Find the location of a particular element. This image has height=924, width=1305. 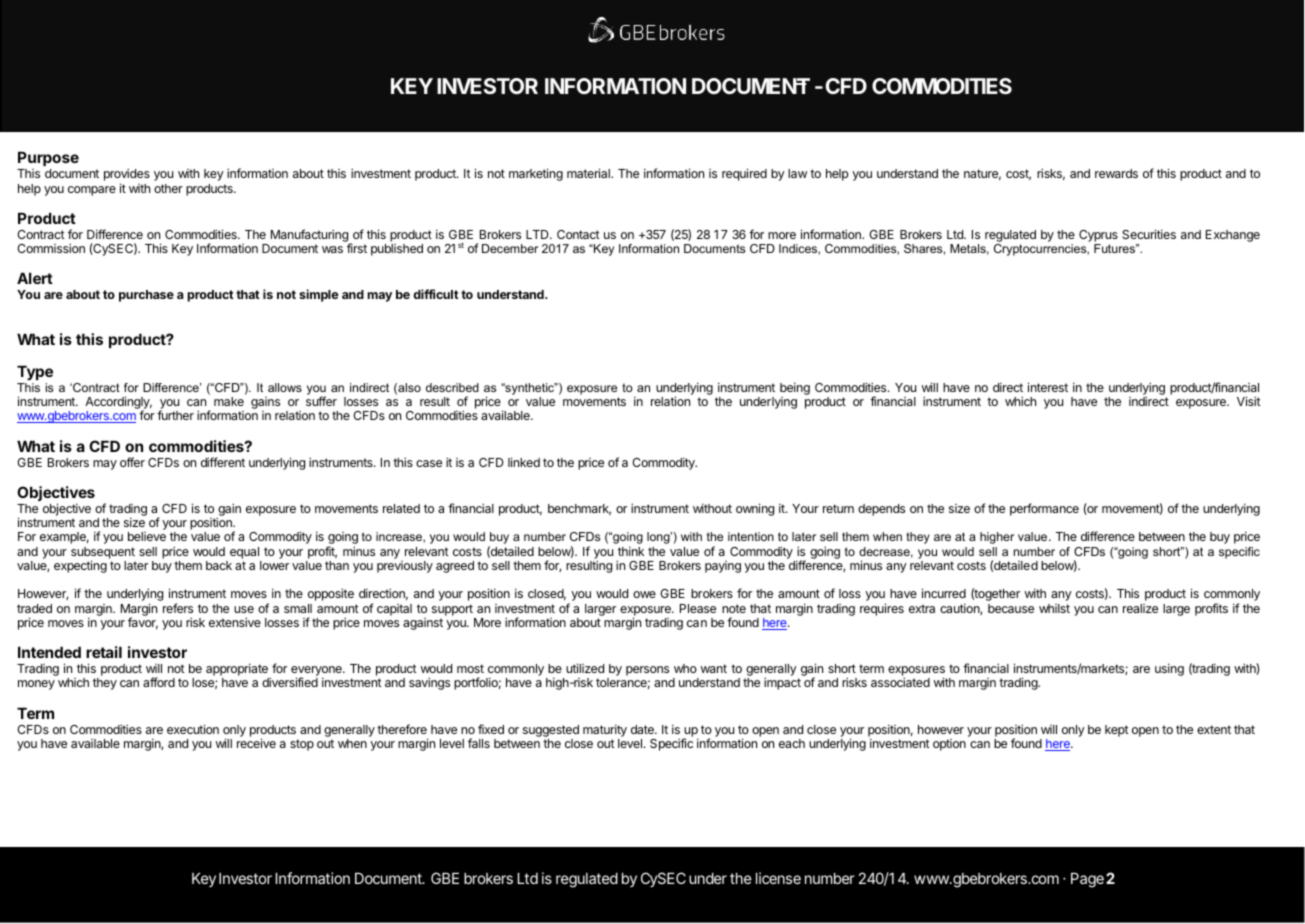

rewards is located at coordinates (1116, 173).
